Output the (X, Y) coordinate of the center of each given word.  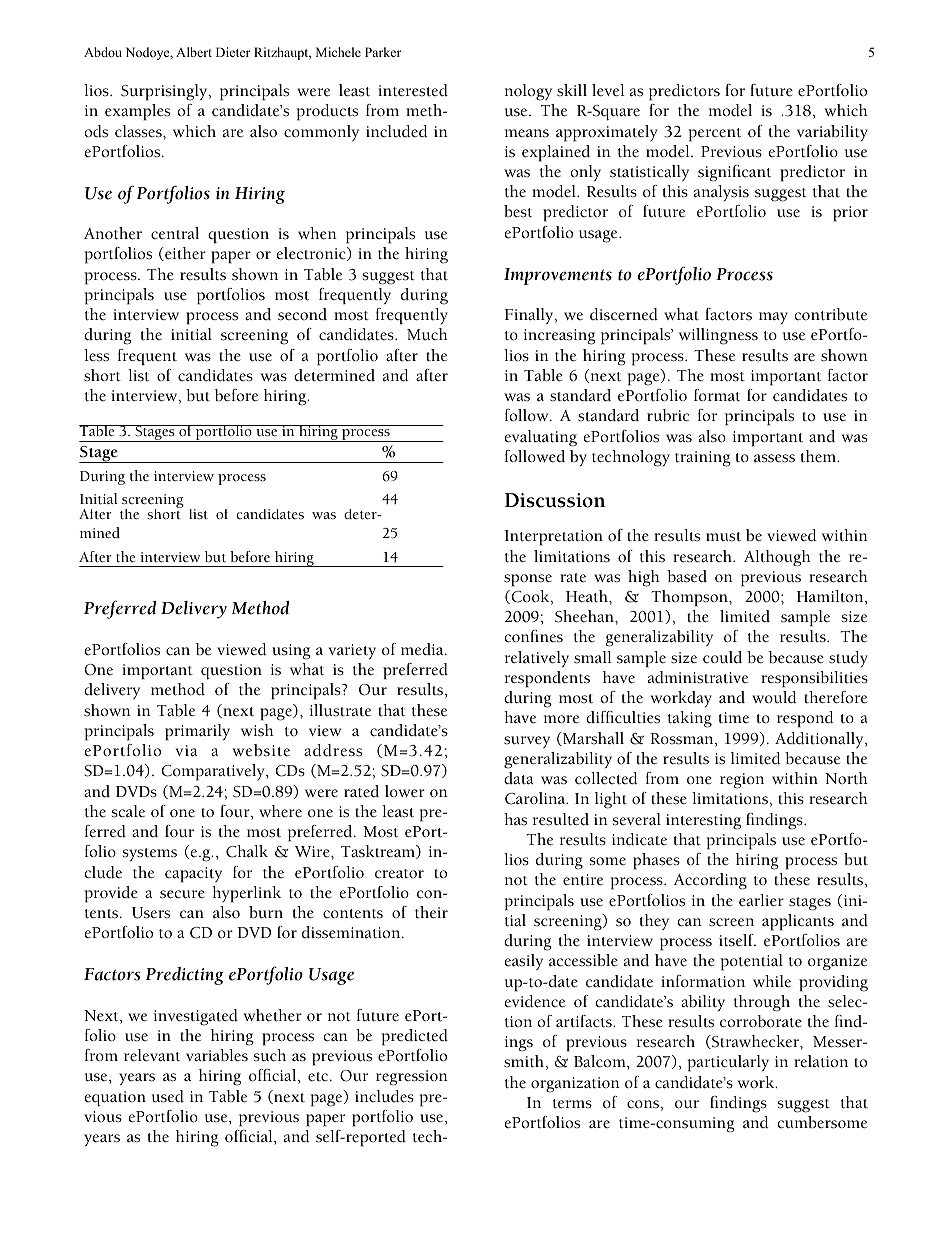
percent (714, 135)
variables (217, 1055)
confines (533, 636)
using (291, 652)
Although (777, 558)
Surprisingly (165, 92)
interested (413, 90)
